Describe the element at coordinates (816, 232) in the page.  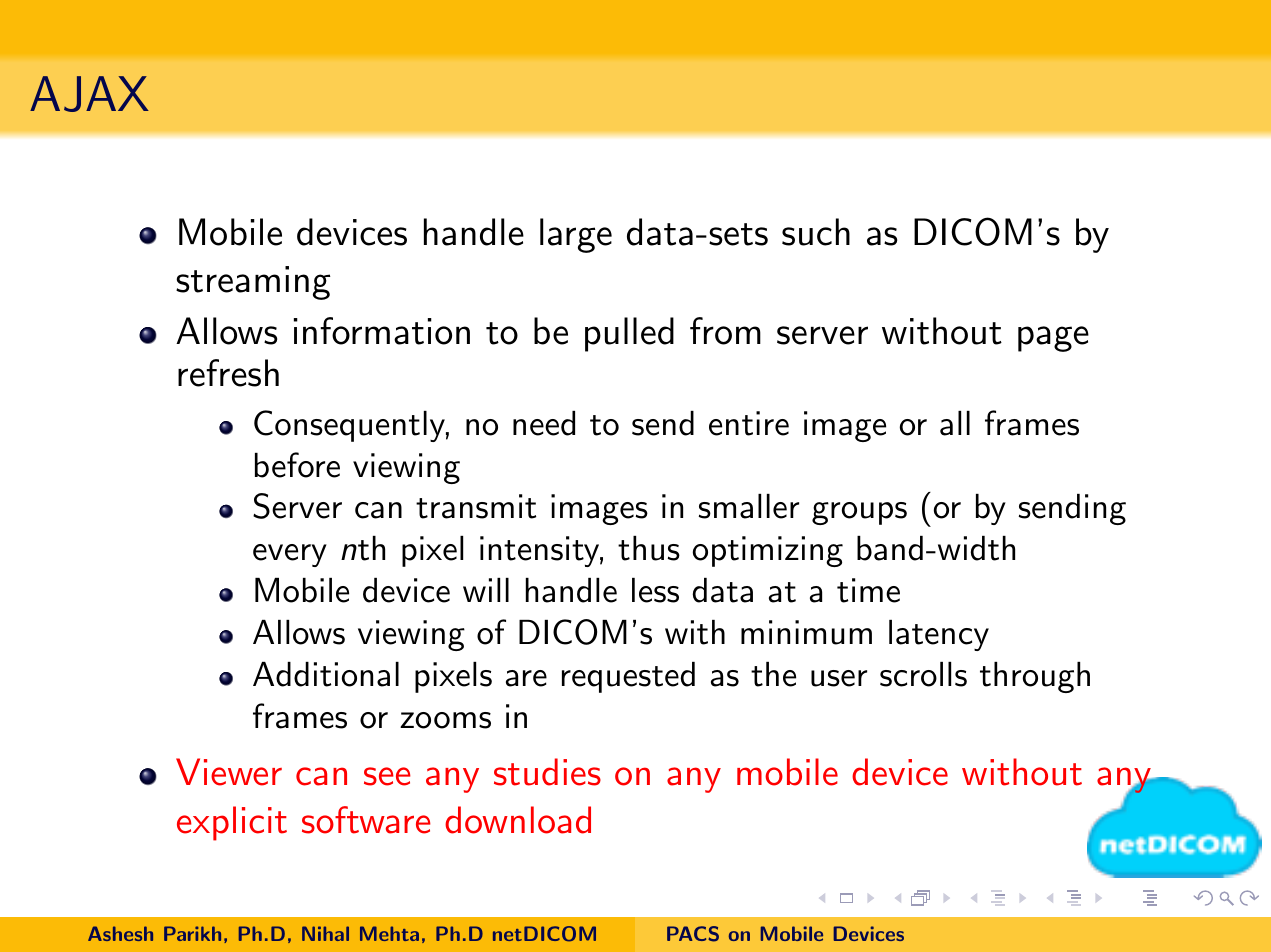
I see `such` at that location.
